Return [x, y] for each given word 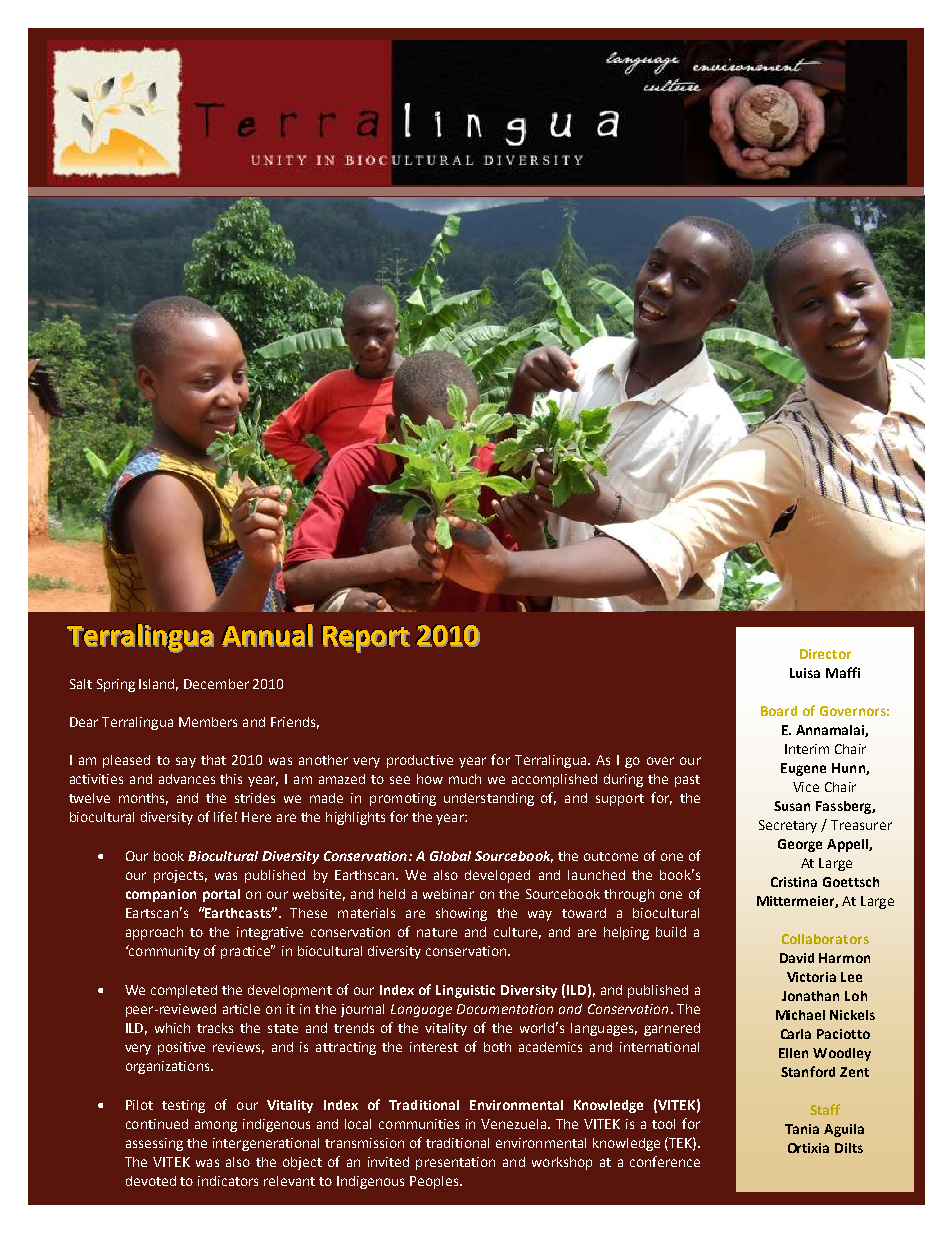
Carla [796, 1034]
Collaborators [825, 939]
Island [158, 685]
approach [154, 933]
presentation [455, 1163]
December [216, 684]
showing [461, 914]
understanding [489, 799]
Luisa [805, 673]
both [497, 1047]
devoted [151, 1181]
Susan [792, 806]
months [143, 799]
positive [181, 1048]
